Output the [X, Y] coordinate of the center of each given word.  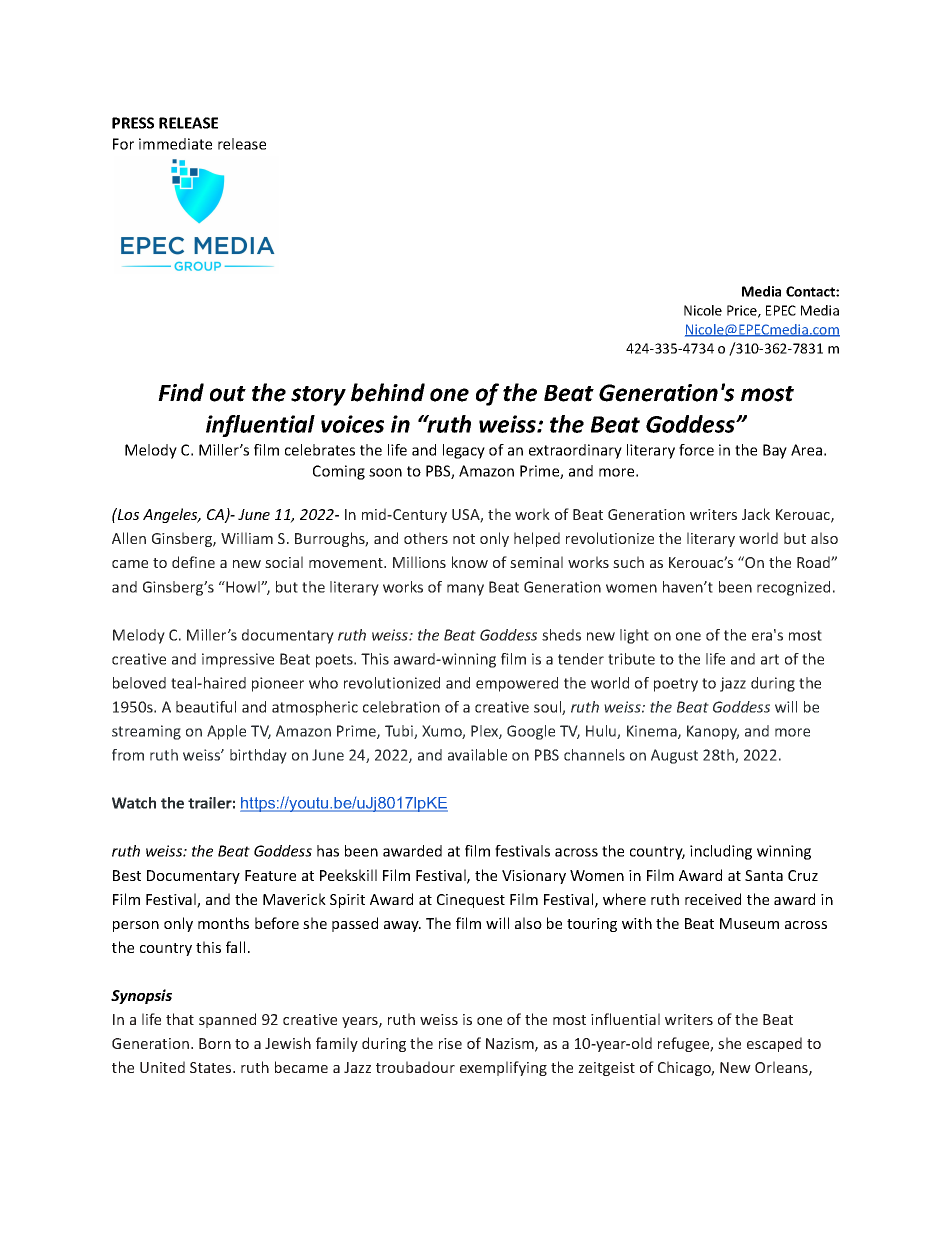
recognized [793, 588]
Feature [270, 875]
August [674, 756]
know [470, 562]
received [713, 899]
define [193, 562]
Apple [226, 732]
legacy [464, 451]
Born [215, 1043]
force [696, 450]
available [477, 755]
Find [181, 392]
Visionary [534, 877]
